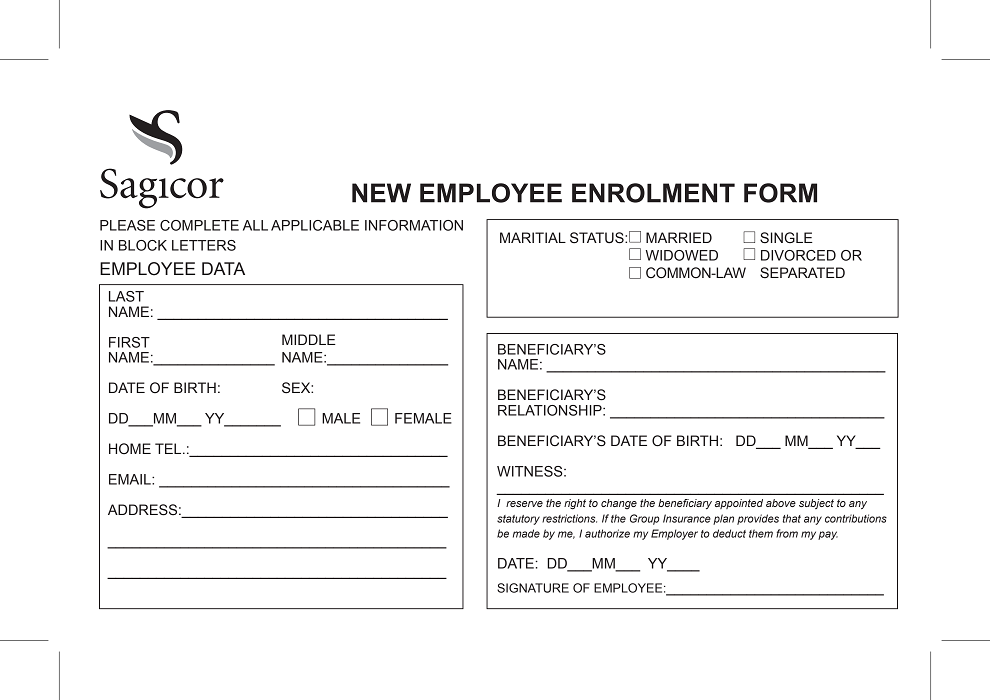  What do you see at coordinates (381, 193) in the image?
I see `NEW` at bounding box center [381, 193].
